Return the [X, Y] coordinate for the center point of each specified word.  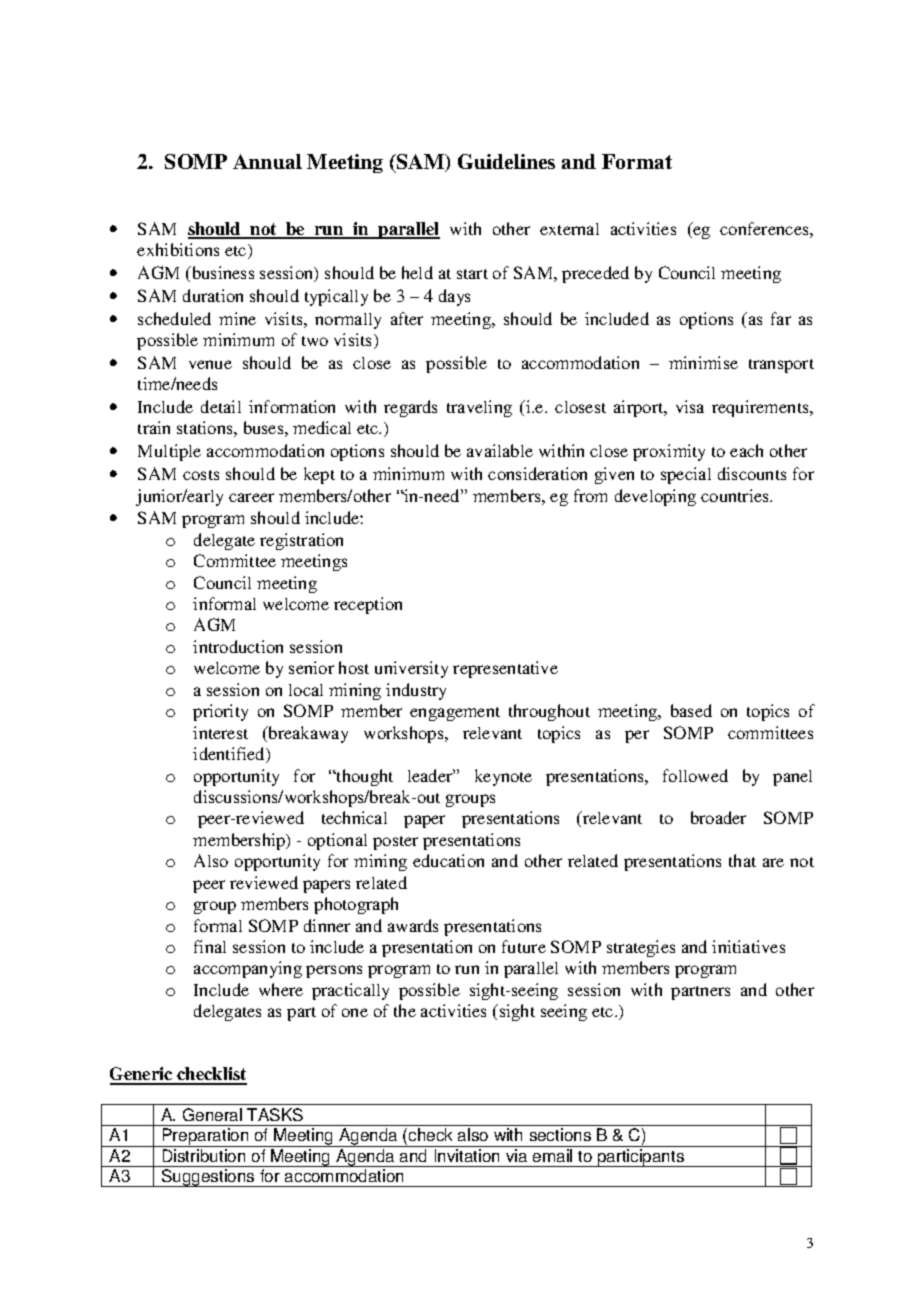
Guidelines [506, 161]
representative [505, 669]
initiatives [748, 946]
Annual [267, 161]
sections [560, 1134]
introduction [238, 646]
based [691, 710]
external [569, 229]
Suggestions [208, 1178]
